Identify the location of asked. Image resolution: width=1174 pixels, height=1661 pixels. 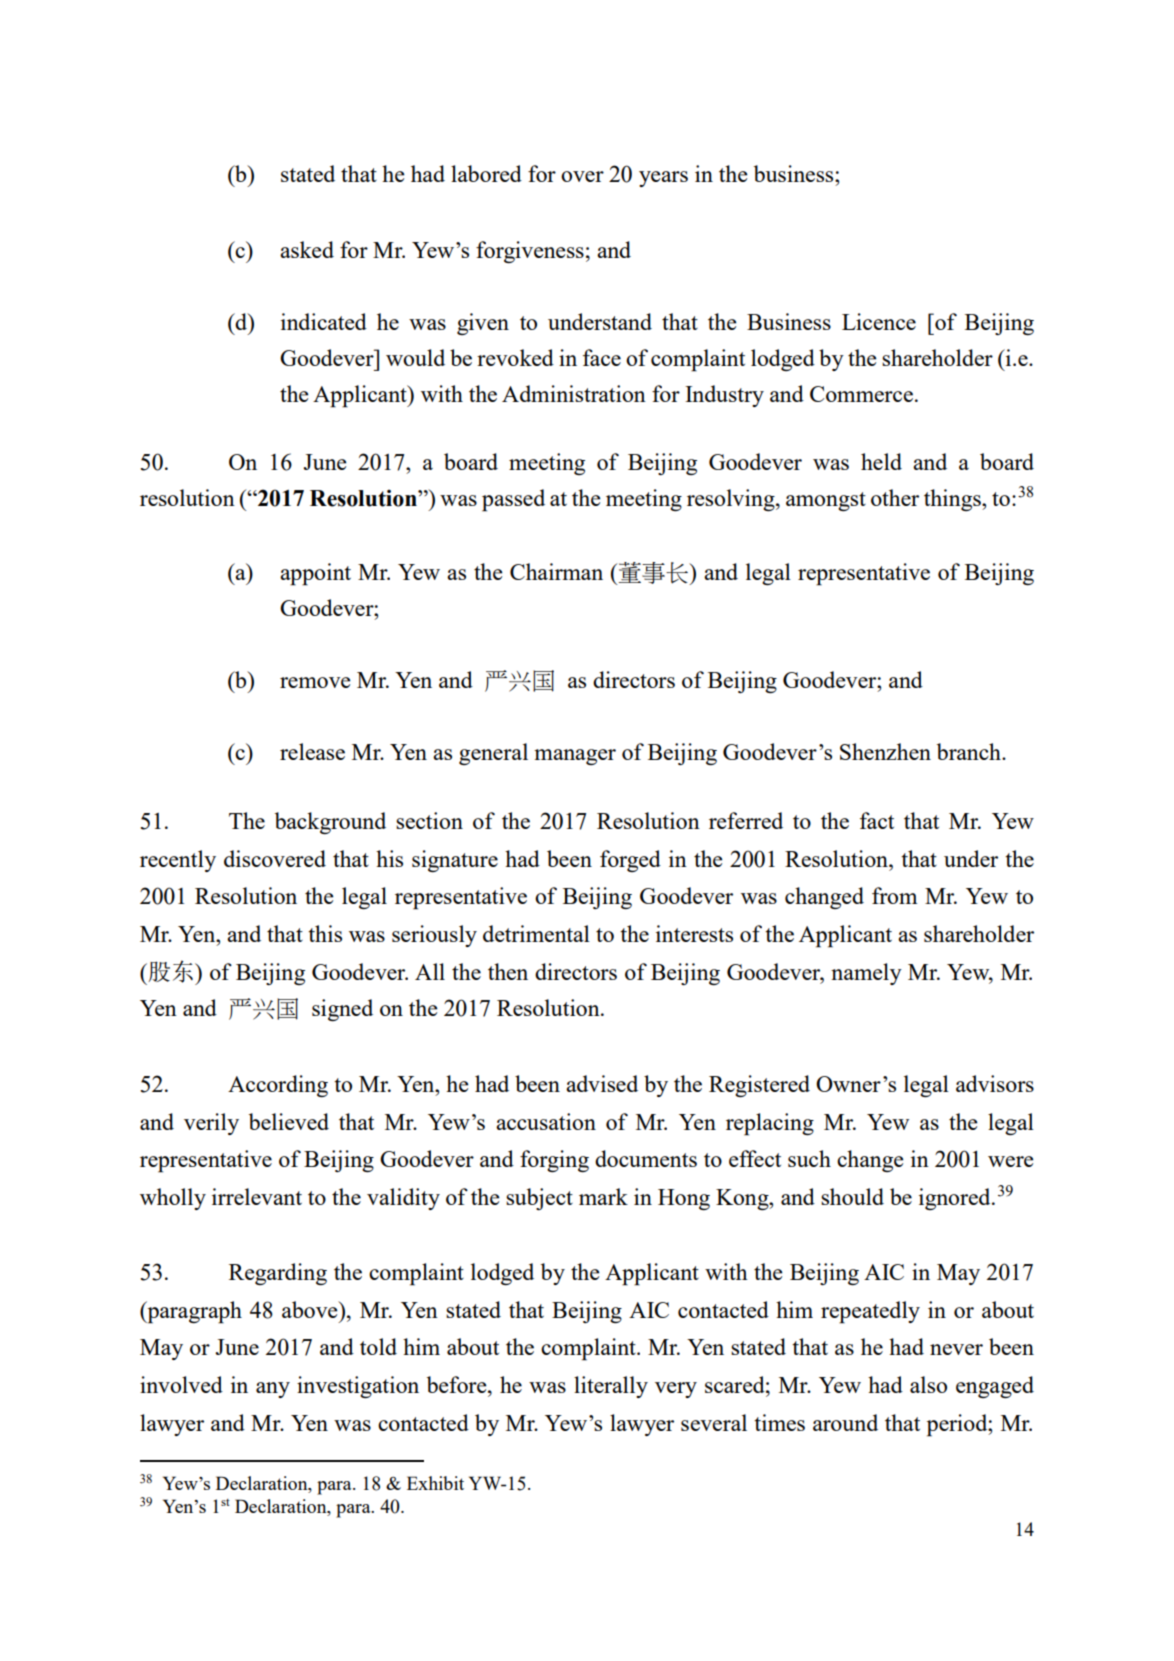
(307, 249).
